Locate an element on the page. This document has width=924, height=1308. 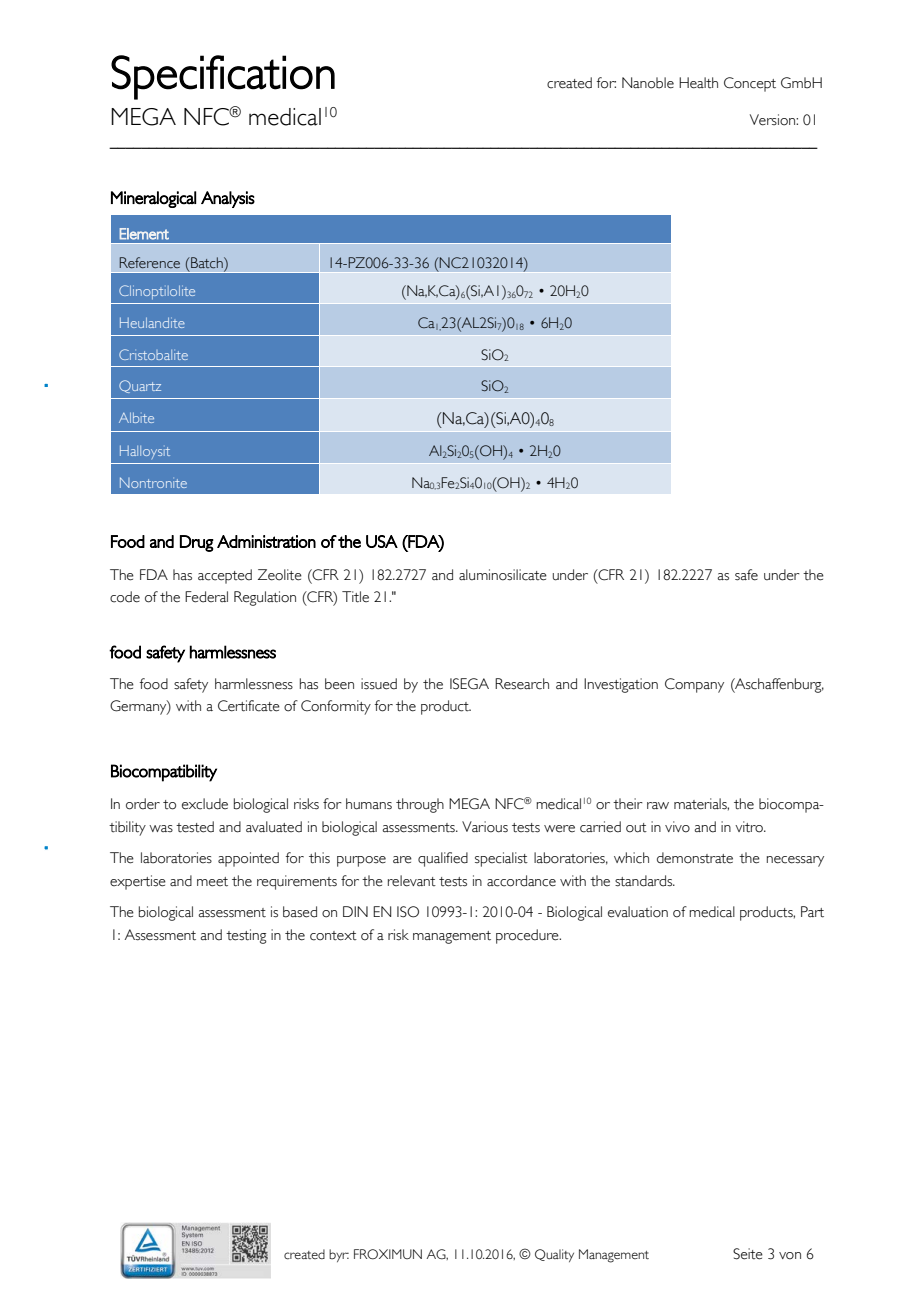
USA is located at coordinates (382, 541).
